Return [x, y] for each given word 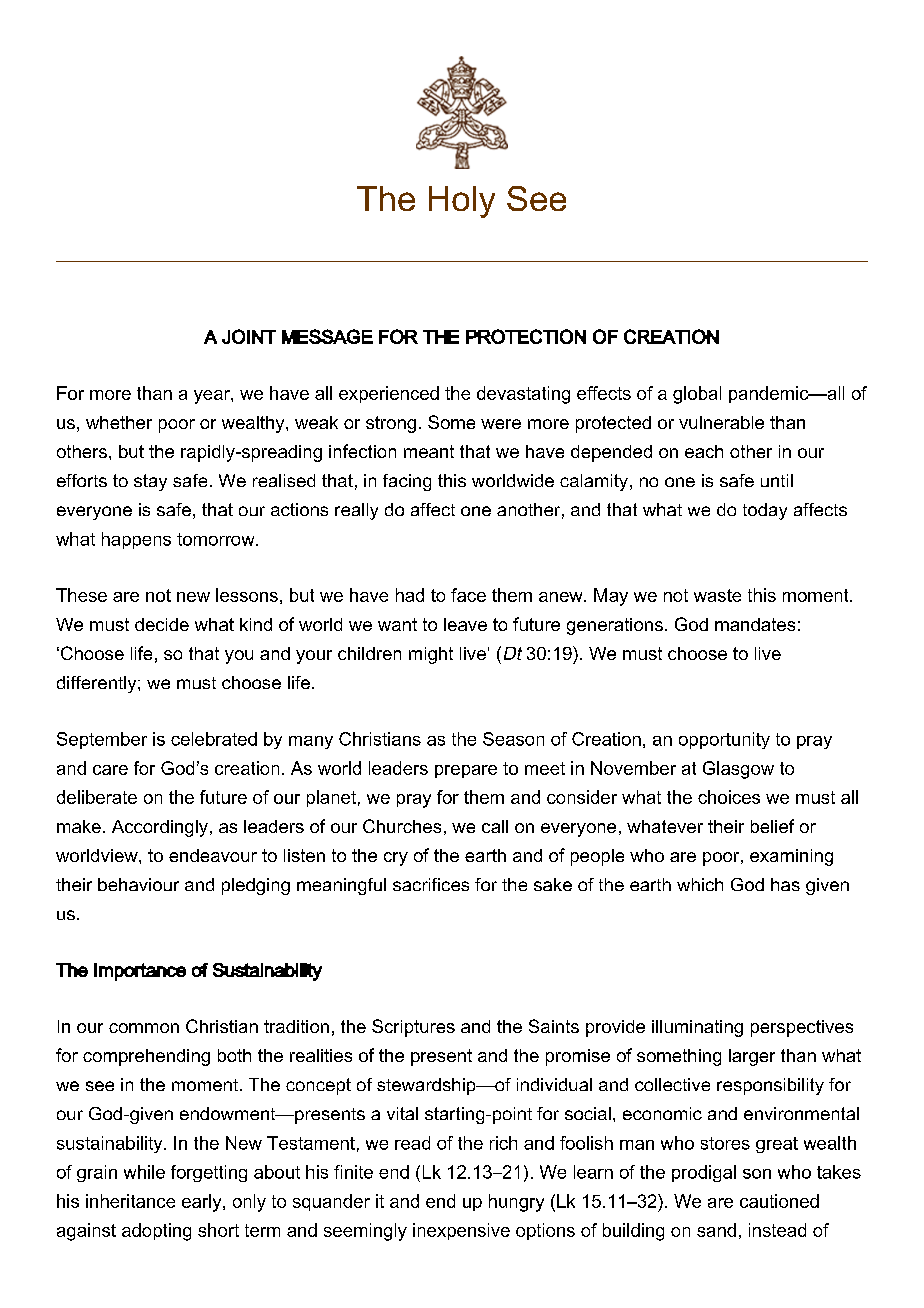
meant [429, 451]
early [203, 1203]
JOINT [249, 336]
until [777, 480]
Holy [462, 202]
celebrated [214, 739]
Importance [140, 972]
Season [513, 739]
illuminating [697, 1028]
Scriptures [413, 1028]
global [697, 395]
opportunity [724, 740]
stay [150, 482]
